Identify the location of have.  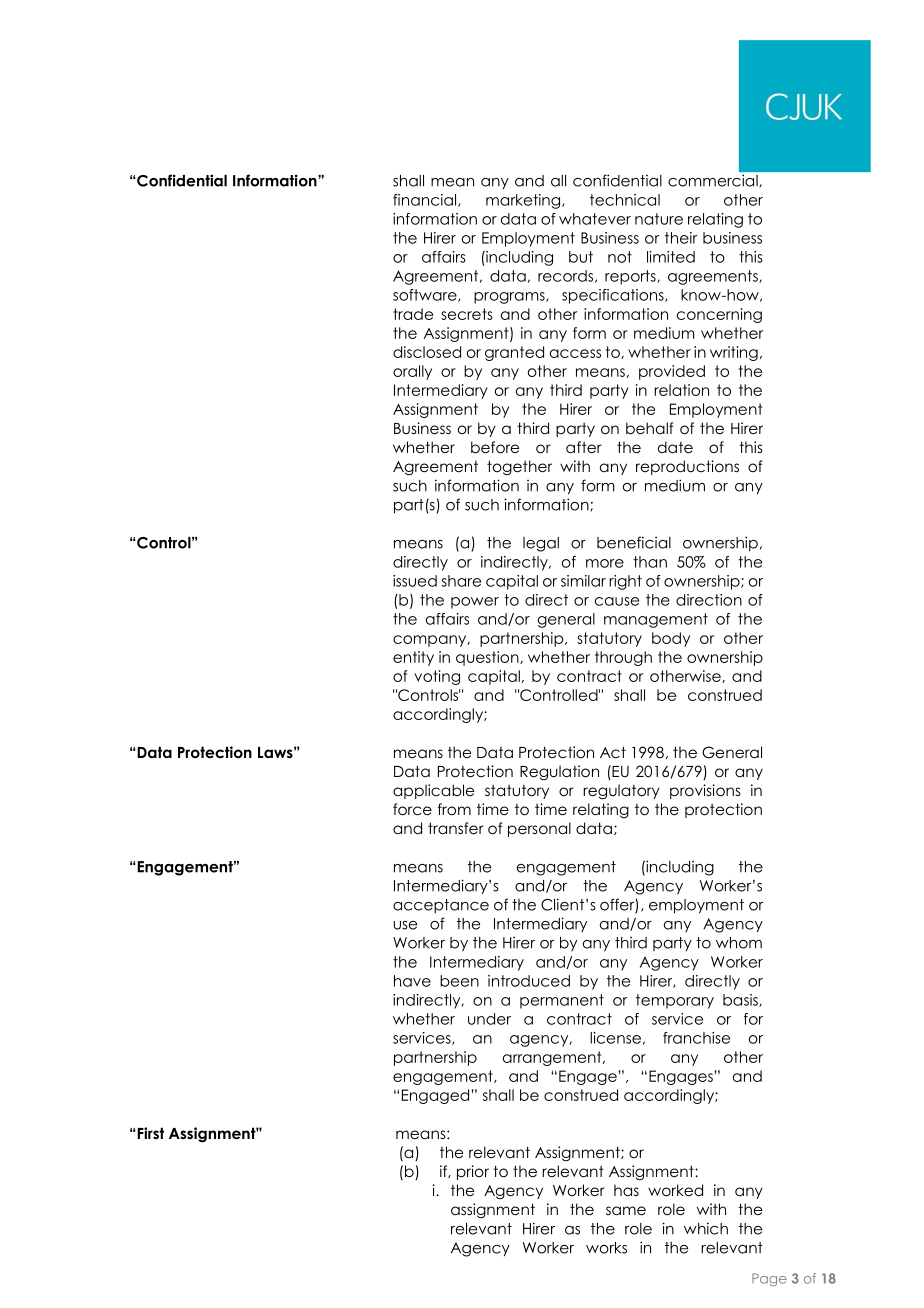
(412, 981).
